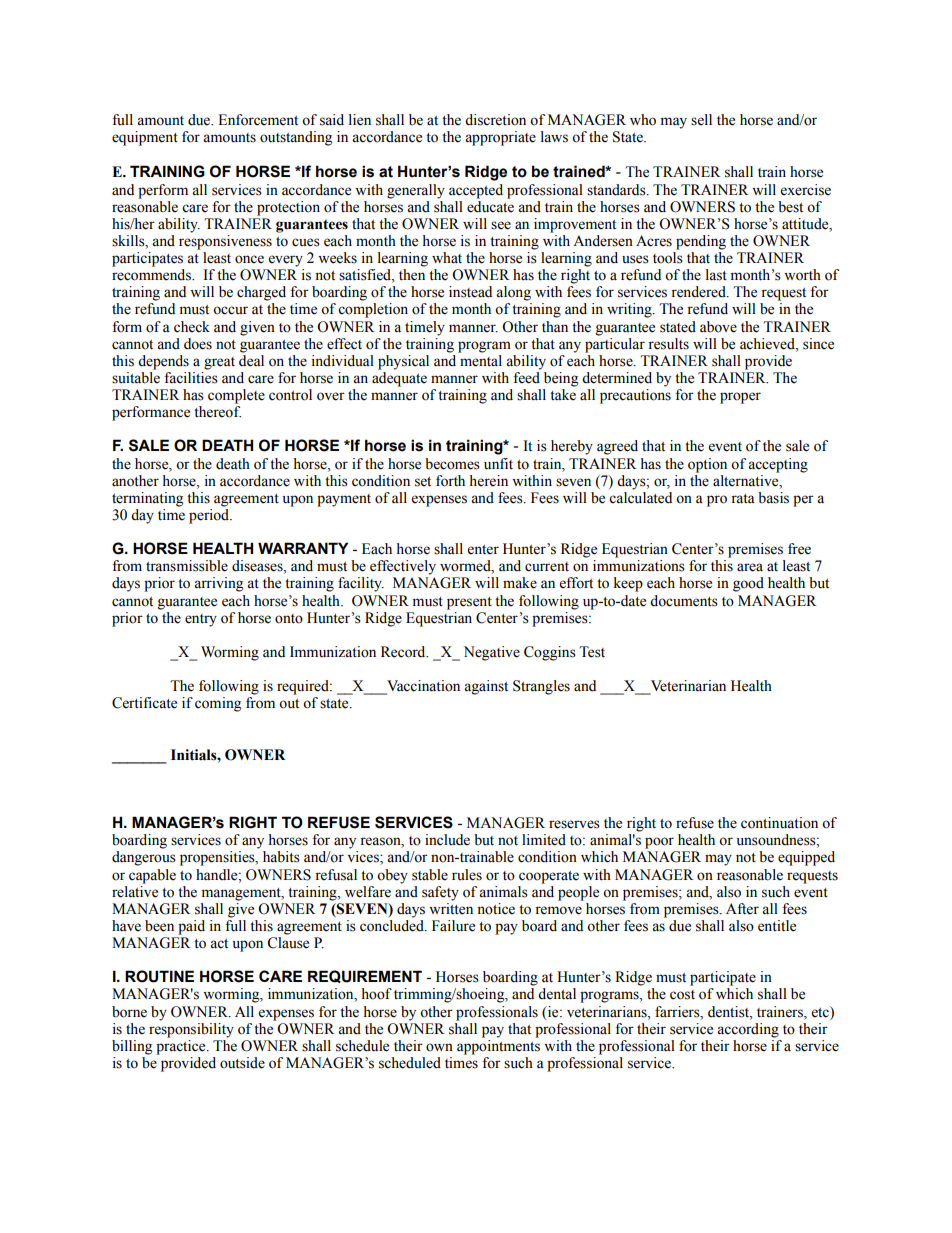  I want to click on responsibility, so click(191, 1029).
